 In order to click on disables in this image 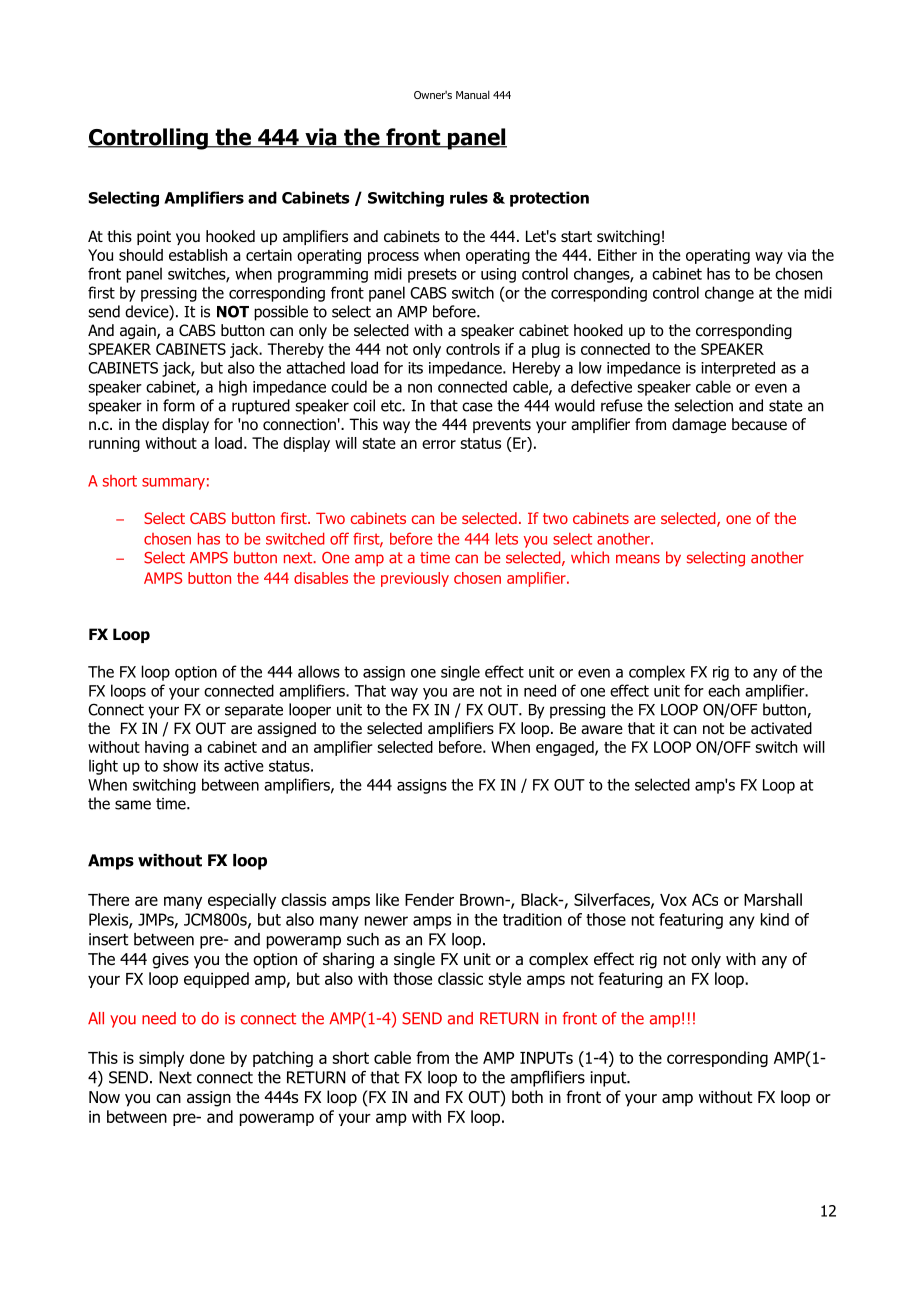, I will do `click(321, 578)`.
